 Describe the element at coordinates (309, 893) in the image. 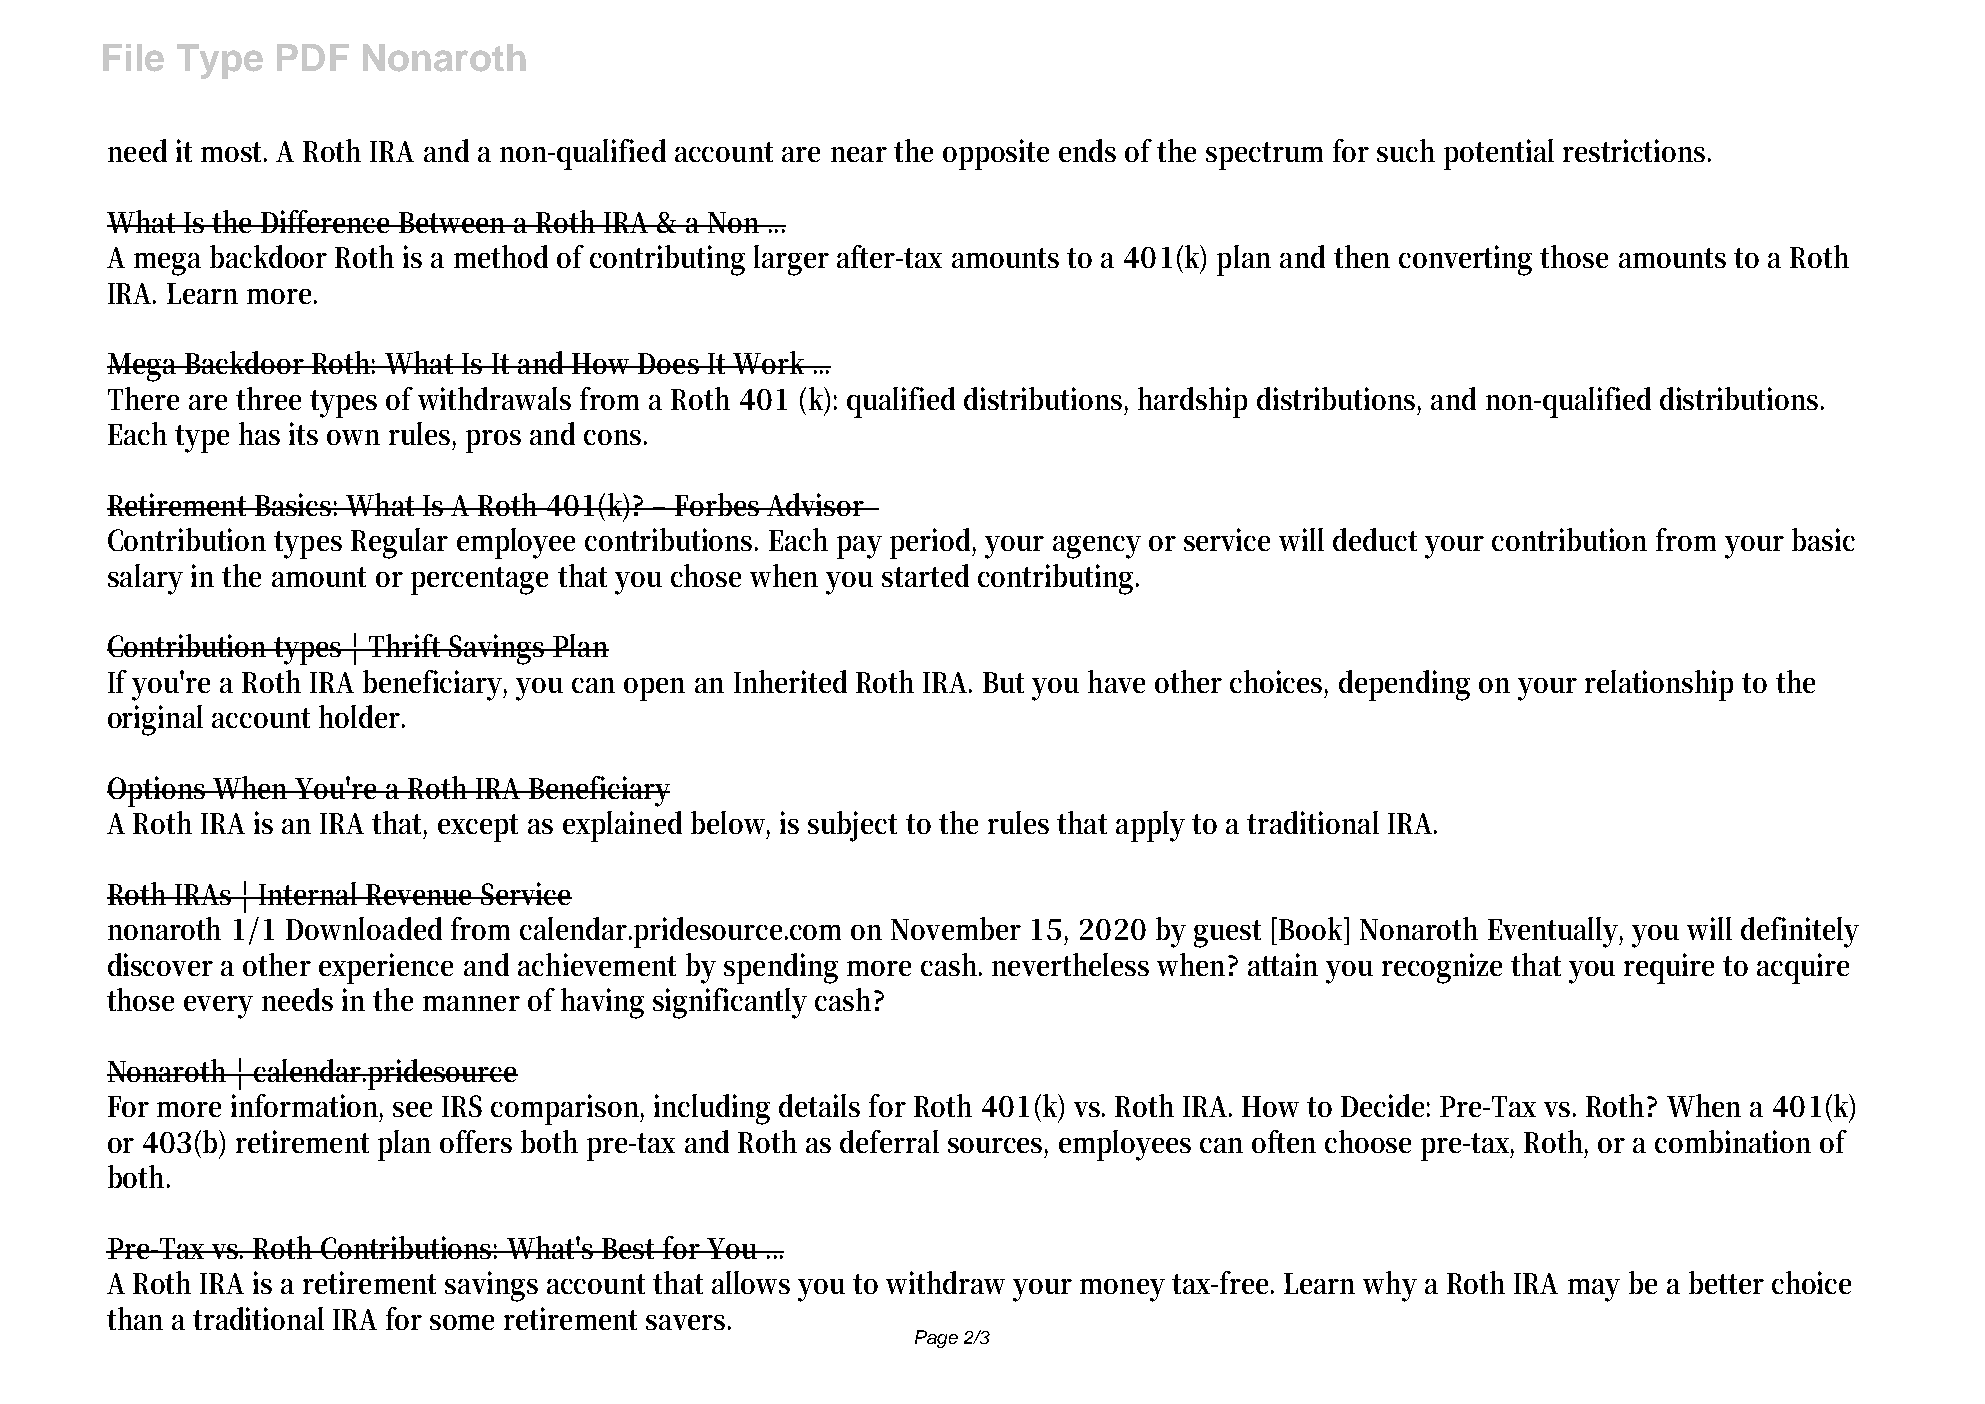

I see `Internal` at that location.
